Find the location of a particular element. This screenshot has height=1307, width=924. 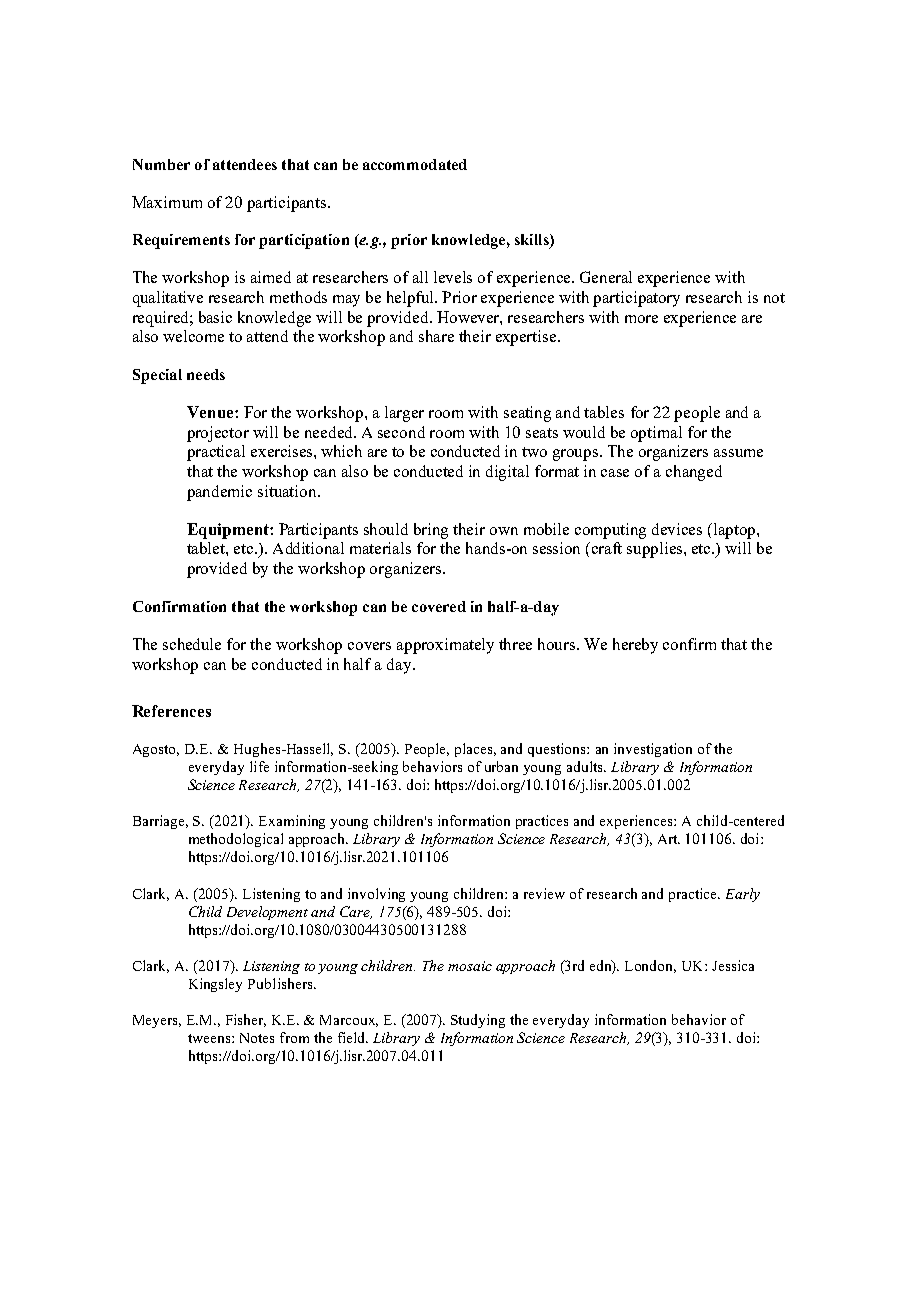

accommodated is located at coordinates (415, 164).
